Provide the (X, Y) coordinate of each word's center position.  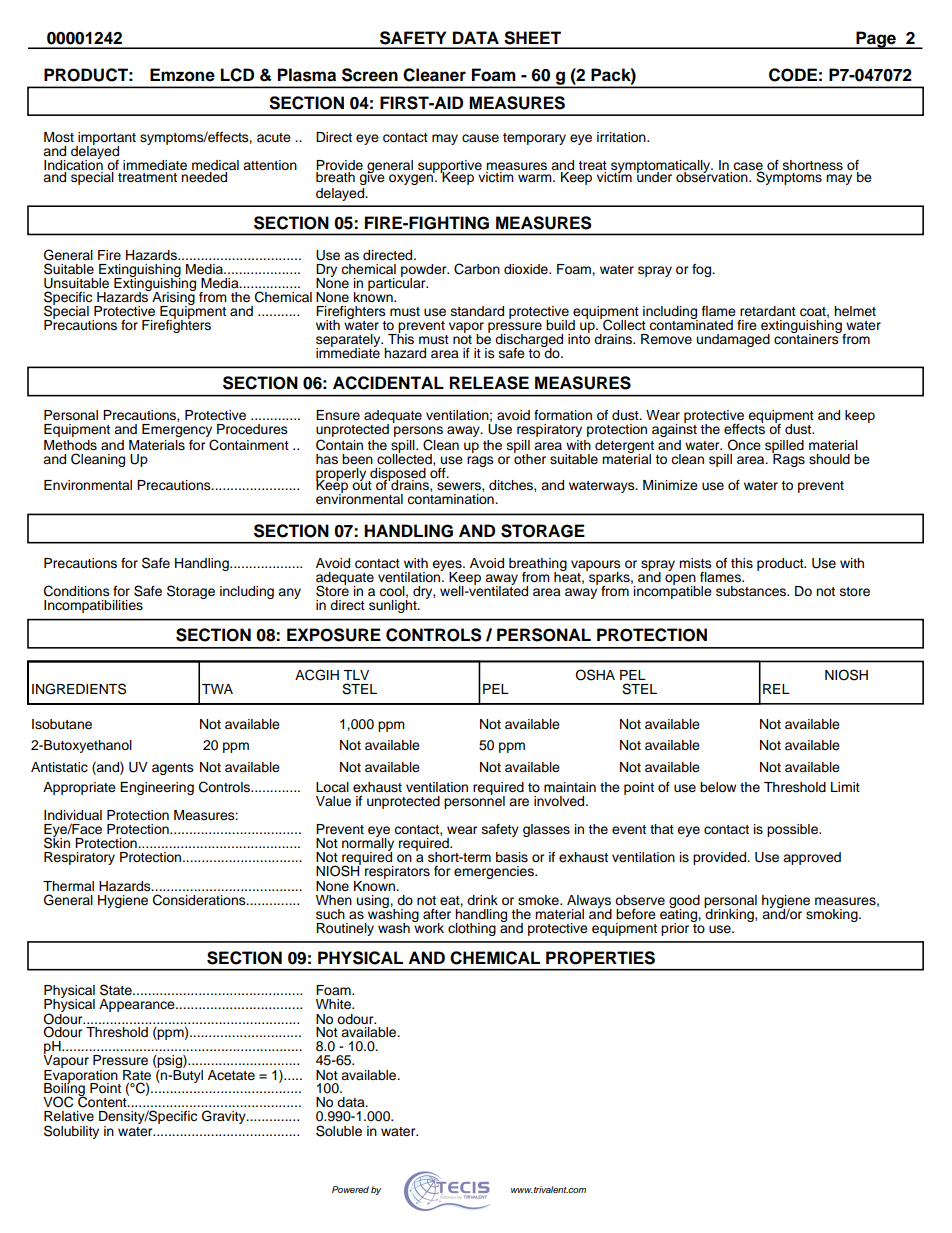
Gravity (225, 1117)
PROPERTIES (600, 958)
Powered (350, 1189)
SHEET (532, 38)
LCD (237, 75)
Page (876, 40)
